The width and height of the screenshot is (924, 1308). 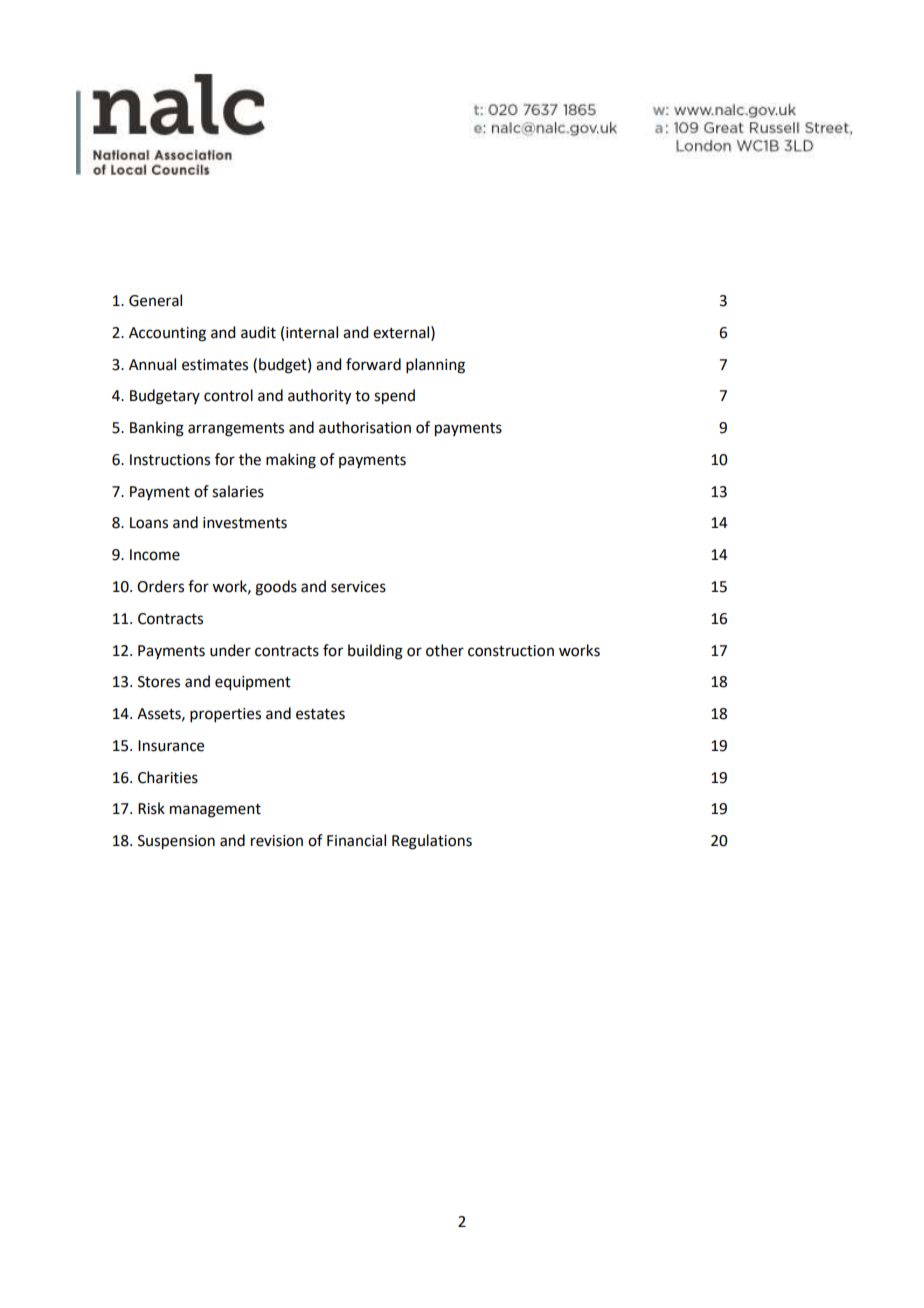 What do you see at coordinates (170, 460) in the screenshot?
I see `Instructions` at bounding box center [170, 460].
